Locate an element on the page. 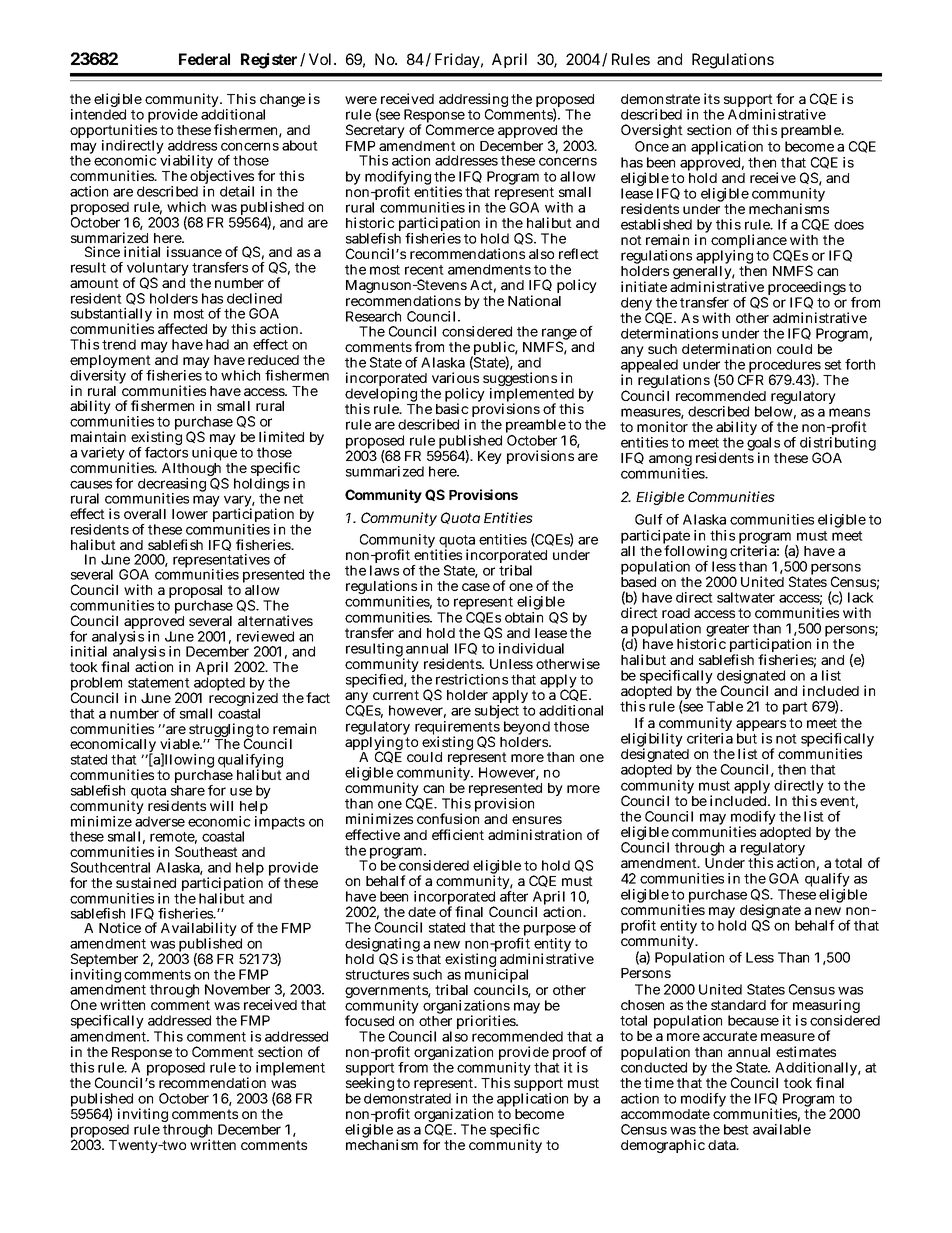 Image resolution: width=952 pixels, height=1233 pixels. Commerce is located at coordinates (460, 129).
